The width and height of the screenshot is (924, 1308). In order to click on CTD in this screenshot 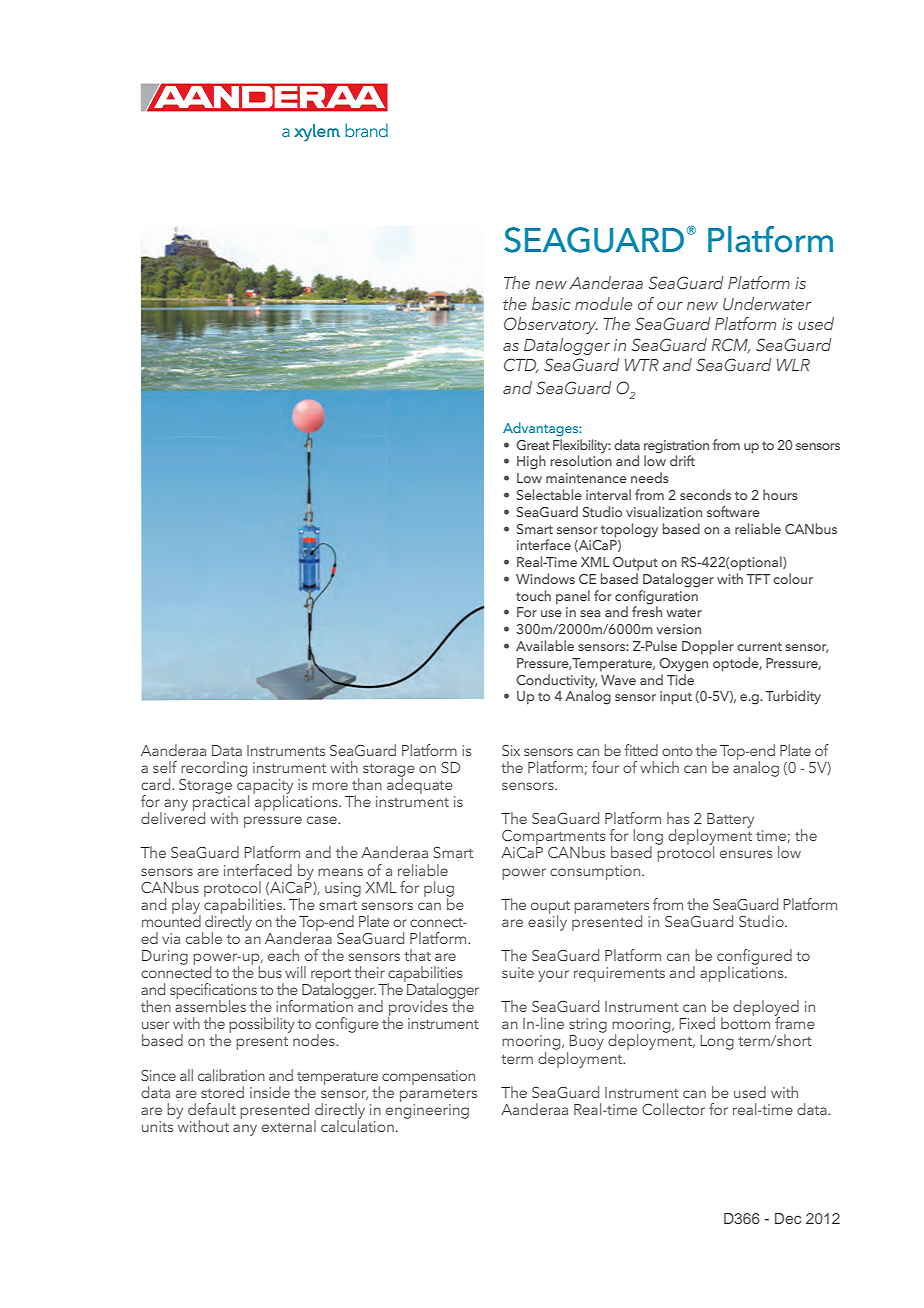, I will do `click(521, 365)`.
